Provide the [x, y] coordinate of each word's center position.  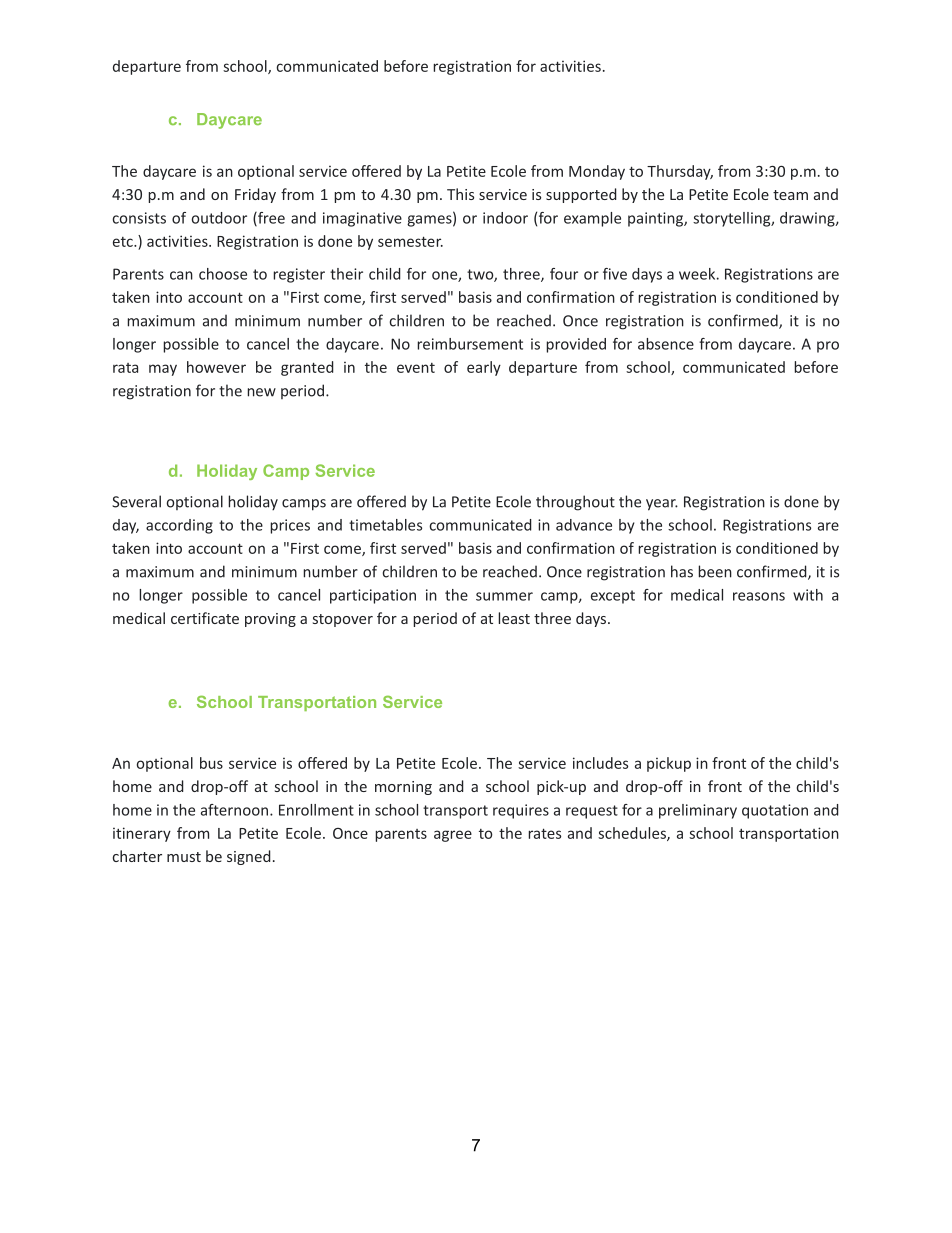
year [662, 505]
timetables [385, 525]
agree [453, 836]
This [460, 194]
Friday [255, 195]
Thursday [680, 172]
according [179, 526]
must [184, 857]
